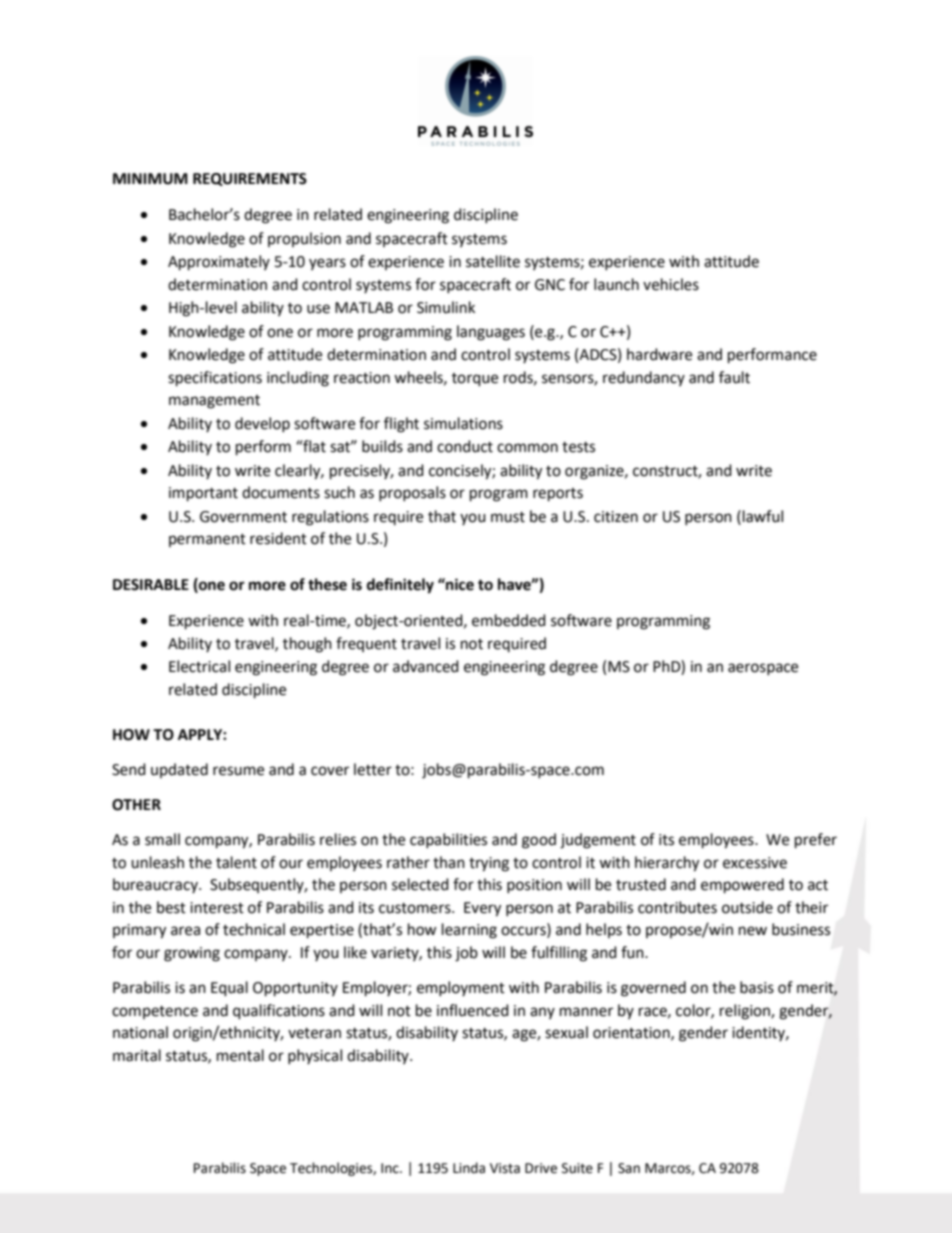 This screenshot has height=1233, width=952. What do you see at coordinates (150, 179) in the screenshot?
I see `MINIMUM` at bounding box center [150, 179].
